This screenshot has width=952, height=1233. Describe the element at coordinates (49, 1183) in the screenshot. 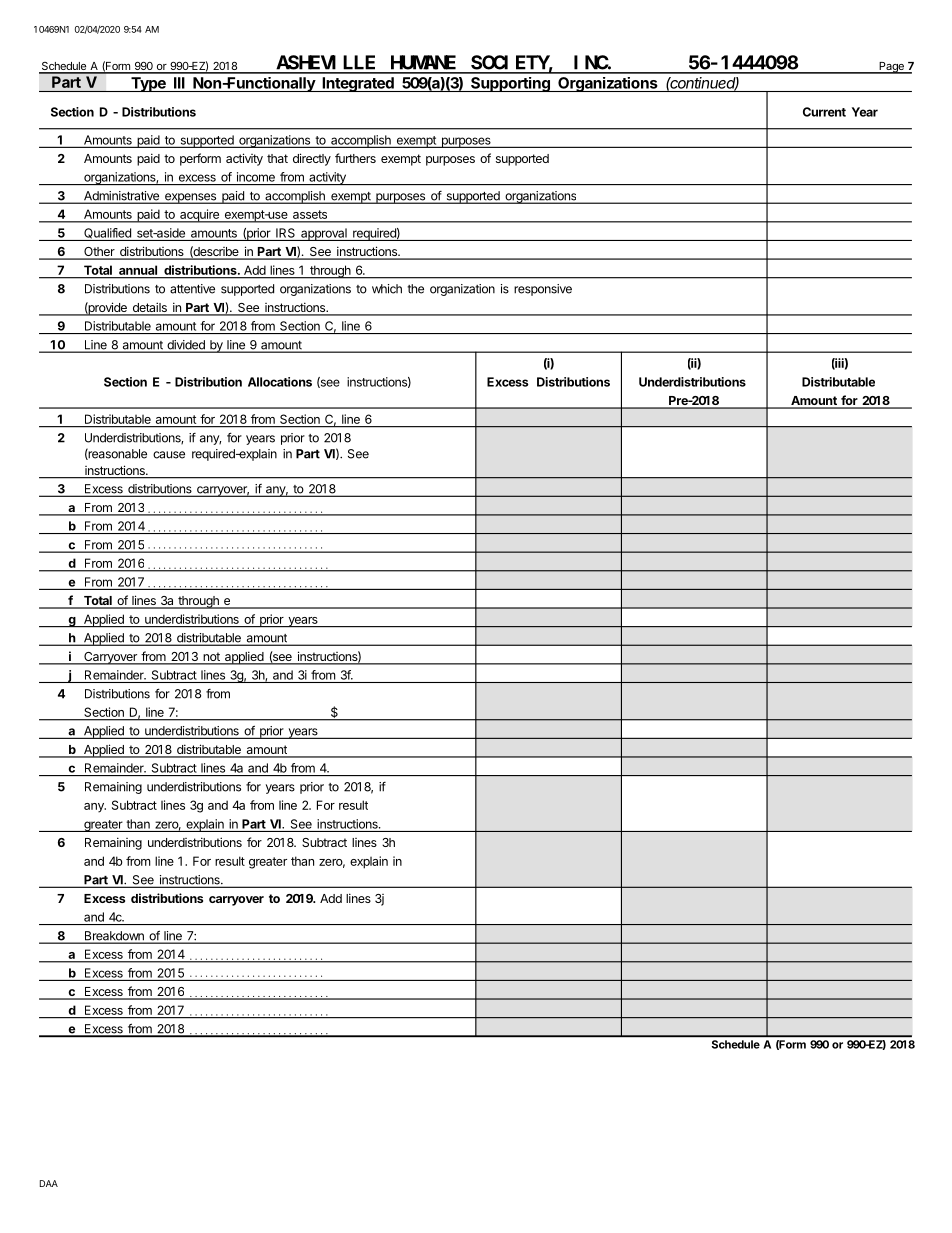

I see `DAA` at that location.
